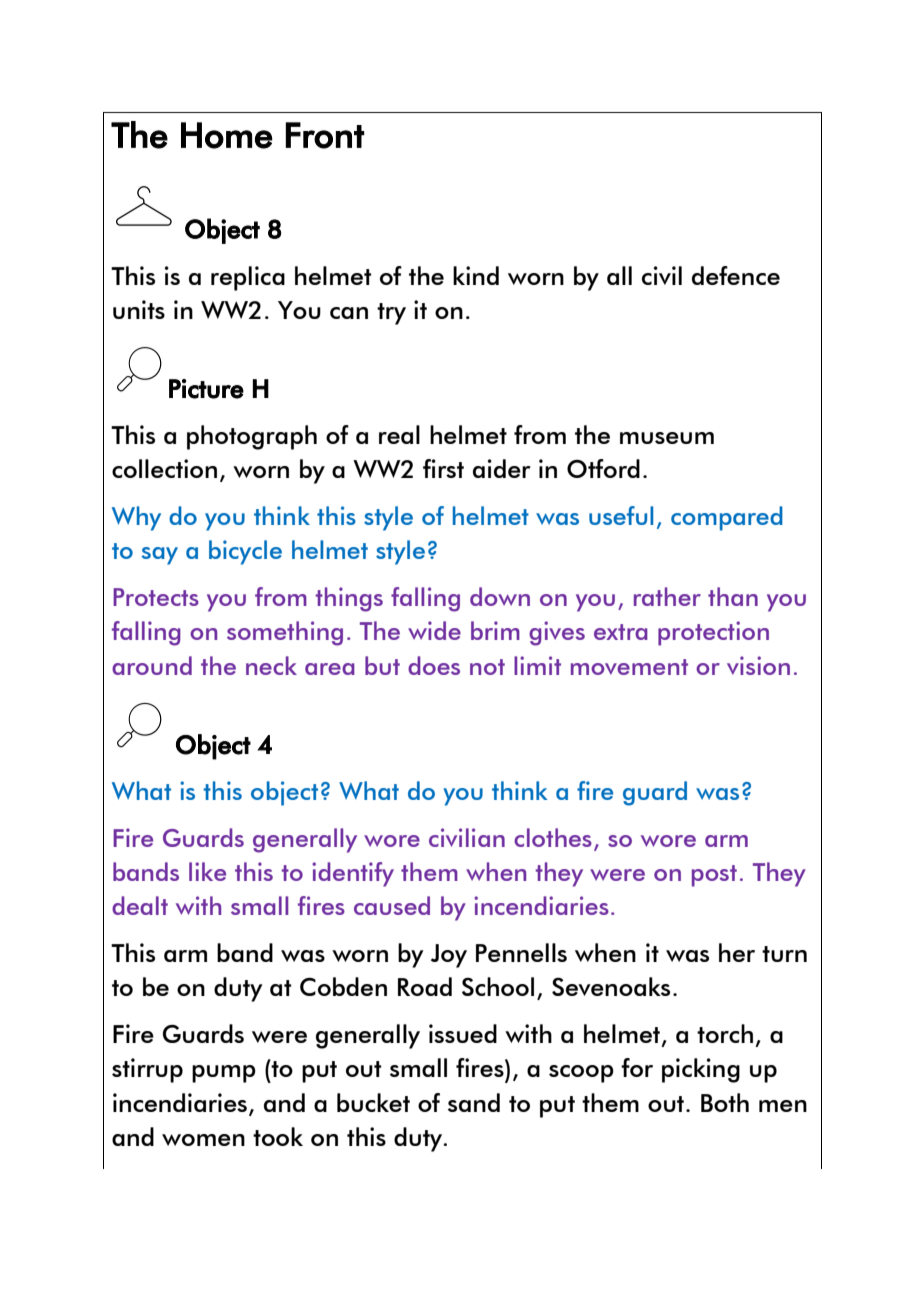  What do you see at coordinates (758, 665) in the screenshot?
I see `vision` at bounding box center [758, 665].
